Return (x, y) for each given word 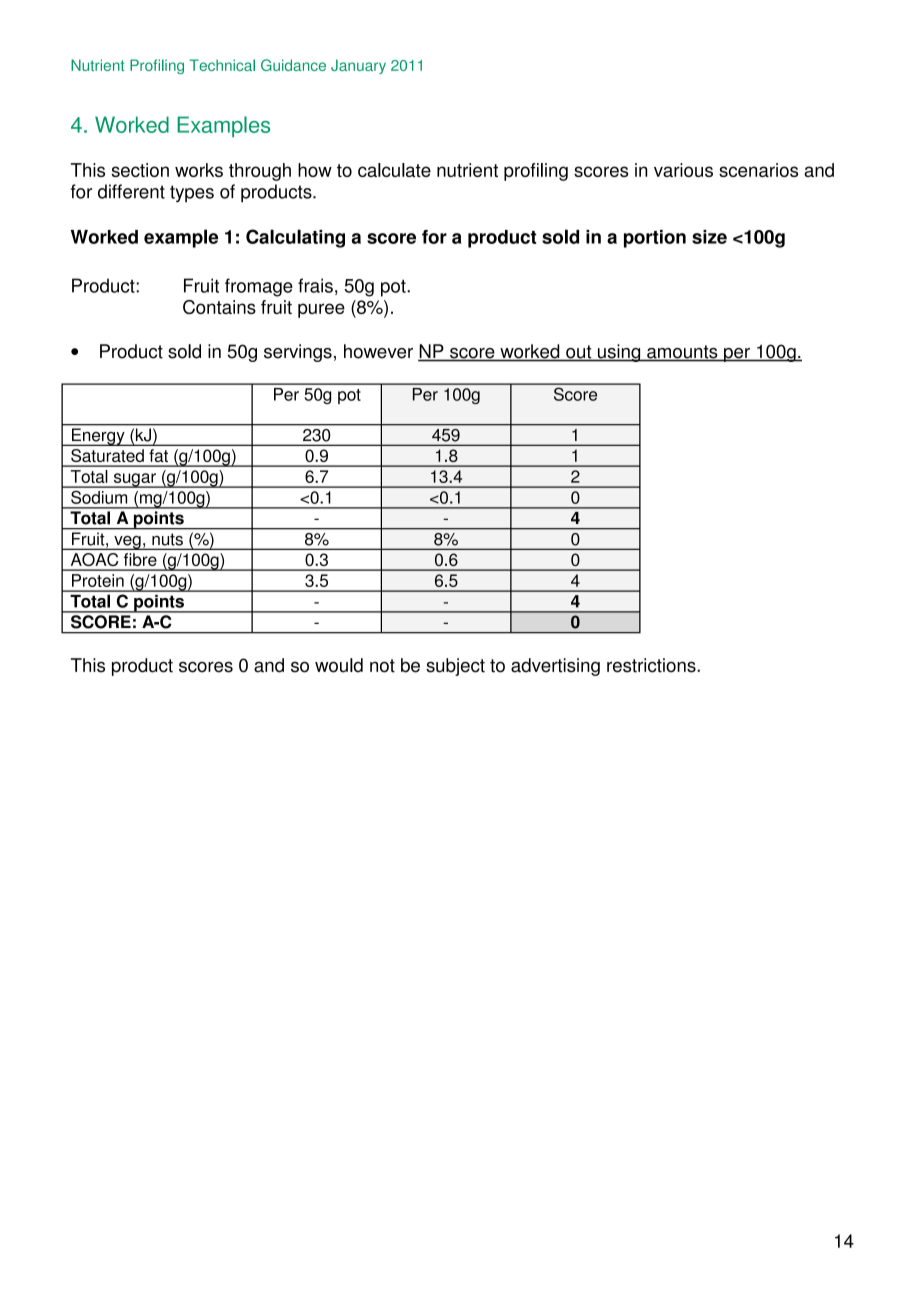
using (619, 353)
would (339, 665)
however (378, 351)
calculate (394, 170)
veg (127, 543)
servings (298, 353)
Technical (222, 65)
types (192, 194)
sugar (134, 480)
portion (655, 239)
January (358, 66)
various (683, 170)
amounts (682, 353)
